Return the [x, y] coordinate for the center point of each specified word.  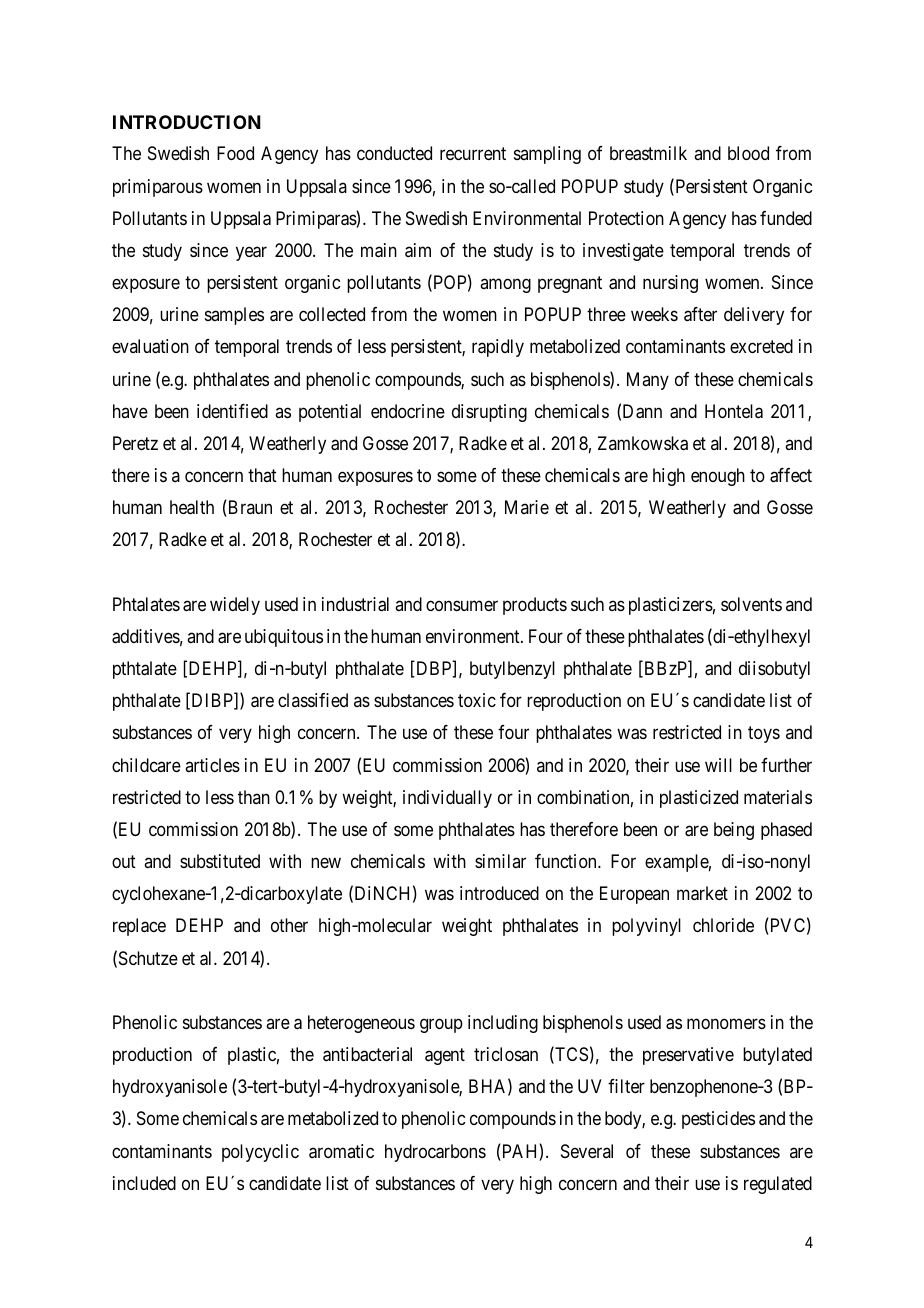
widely [235, 606]
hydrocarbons [435, 1153]
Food [235, 153]
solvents [751, 604]
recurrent [473, 154]
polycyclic [260, 1153]
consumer [462, 605]
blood [748, 153]
